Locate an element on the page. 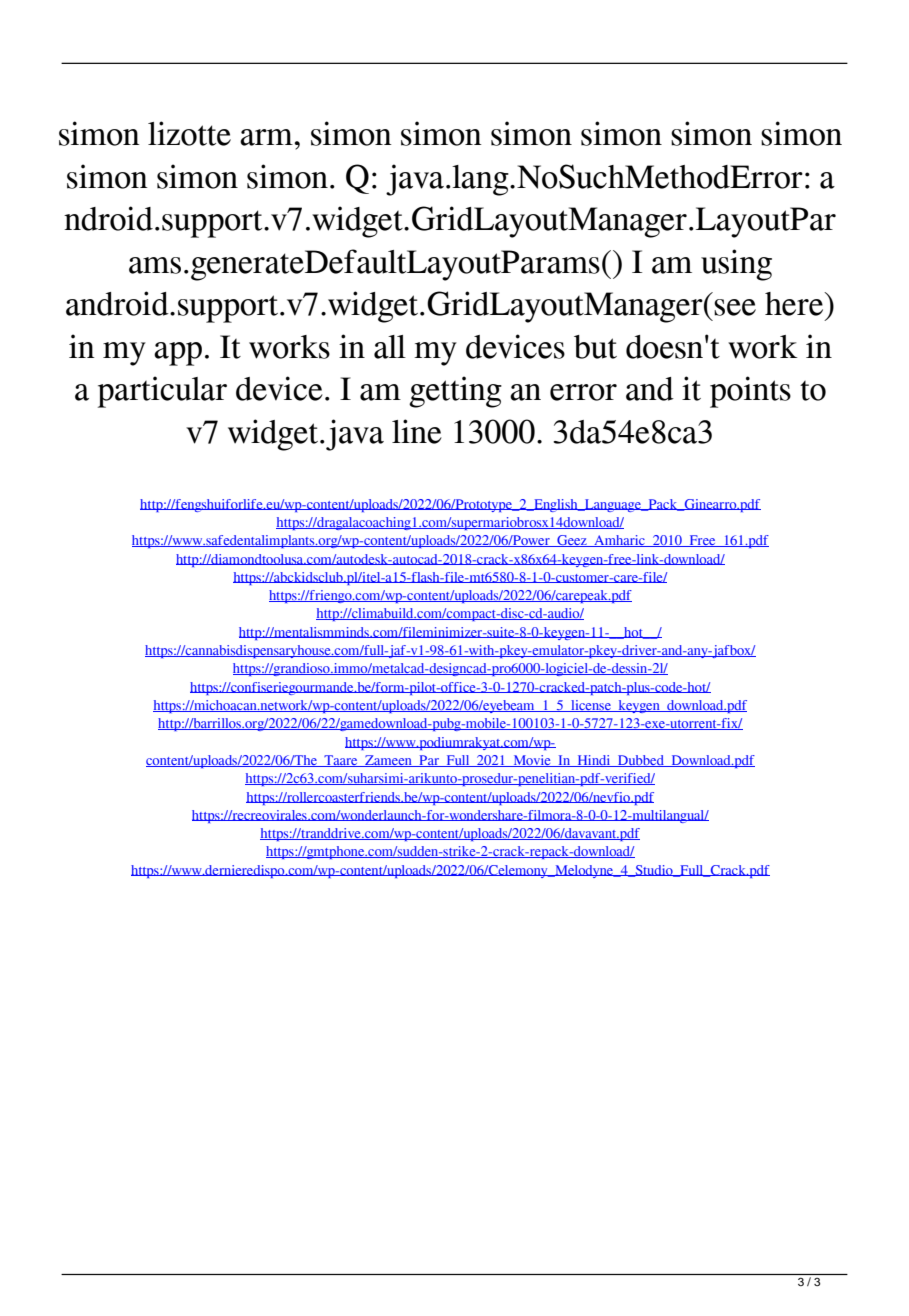  arm is located at coordinates (266, 137).
